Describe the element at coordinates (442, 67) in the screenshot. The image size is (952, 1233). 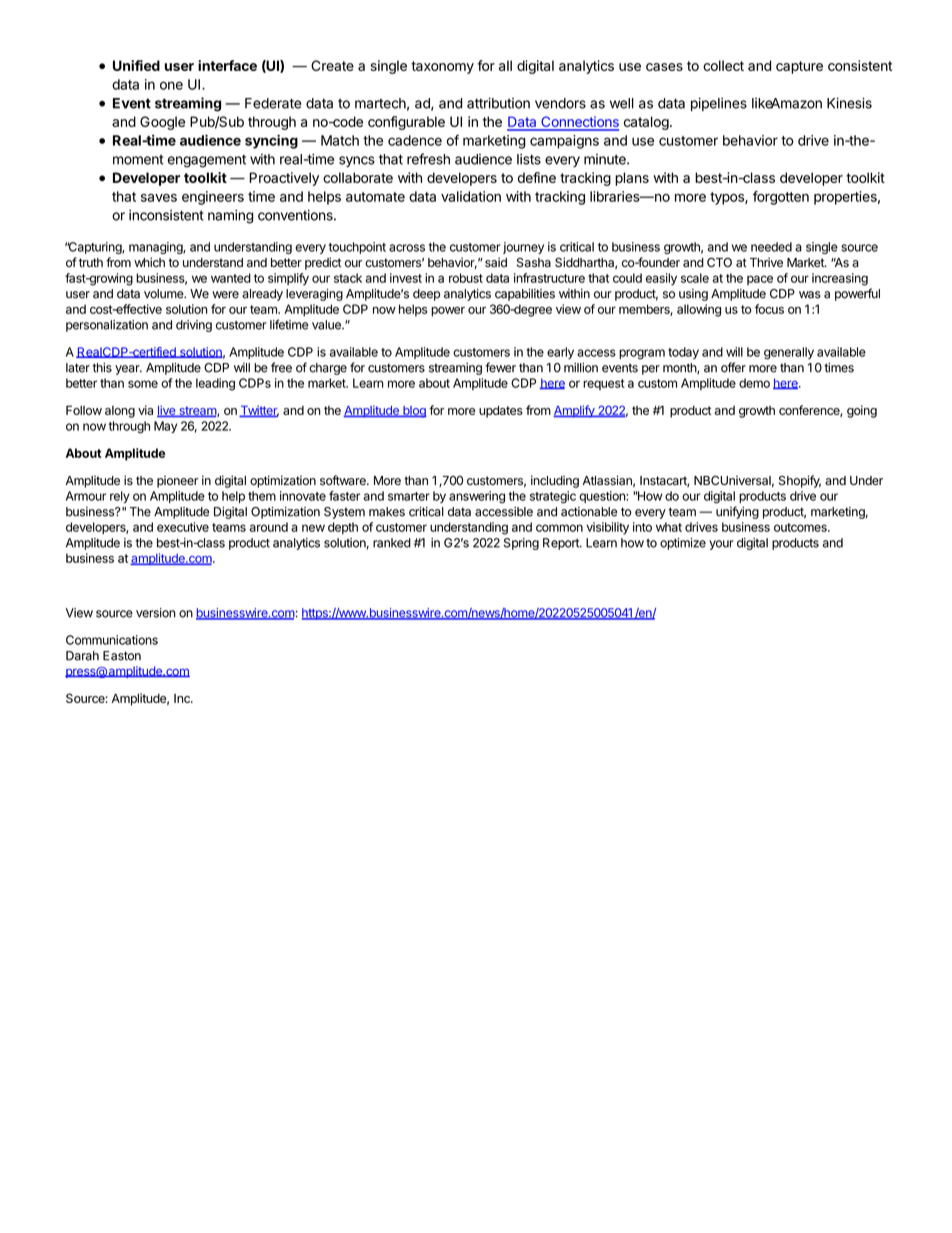
I see `taxonomy` at that location.
